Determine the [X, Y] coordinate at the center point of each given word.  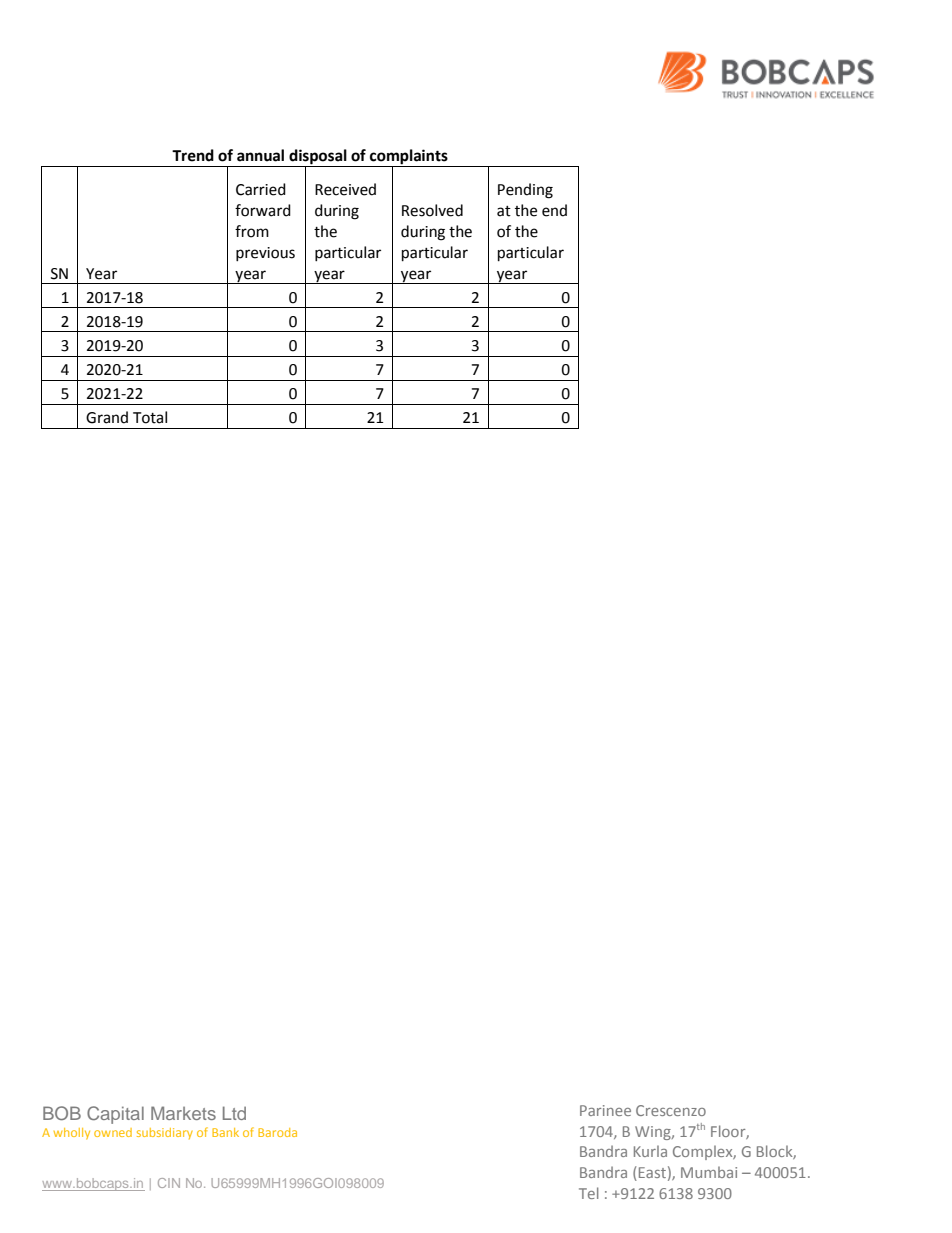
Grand [107, 417]
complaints [409, 158]
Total [150, 417]
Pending [525, 191]
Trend [193, 155]
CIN [169, 1183]
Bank [225, 1132]
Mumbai [709, 1172]
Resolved [432, 210]
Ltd [234, 1113]
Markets [183, 1113]
